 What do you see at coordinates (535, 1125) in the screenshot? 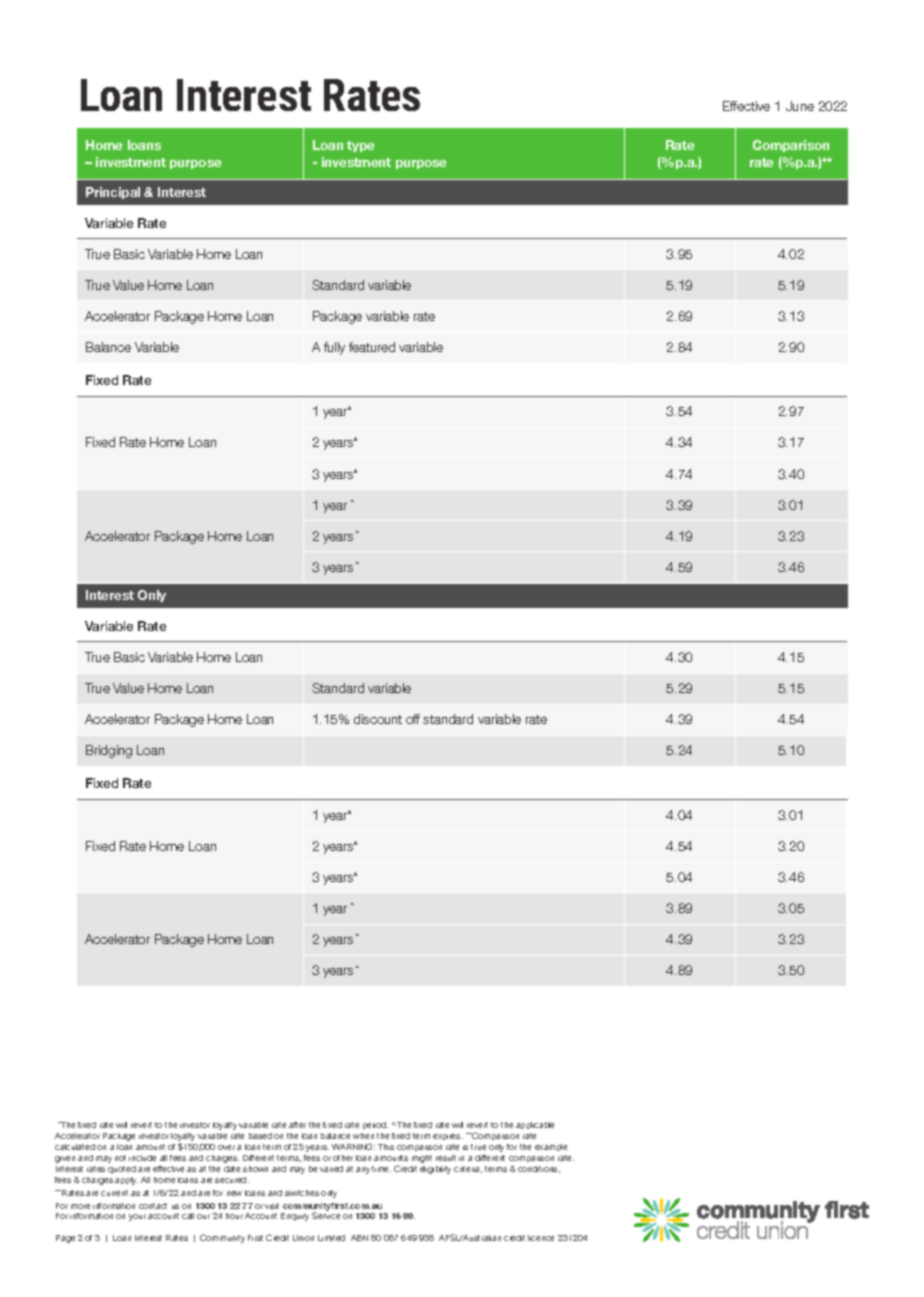
I see `applicable` at bounding box center [535, 1125].
